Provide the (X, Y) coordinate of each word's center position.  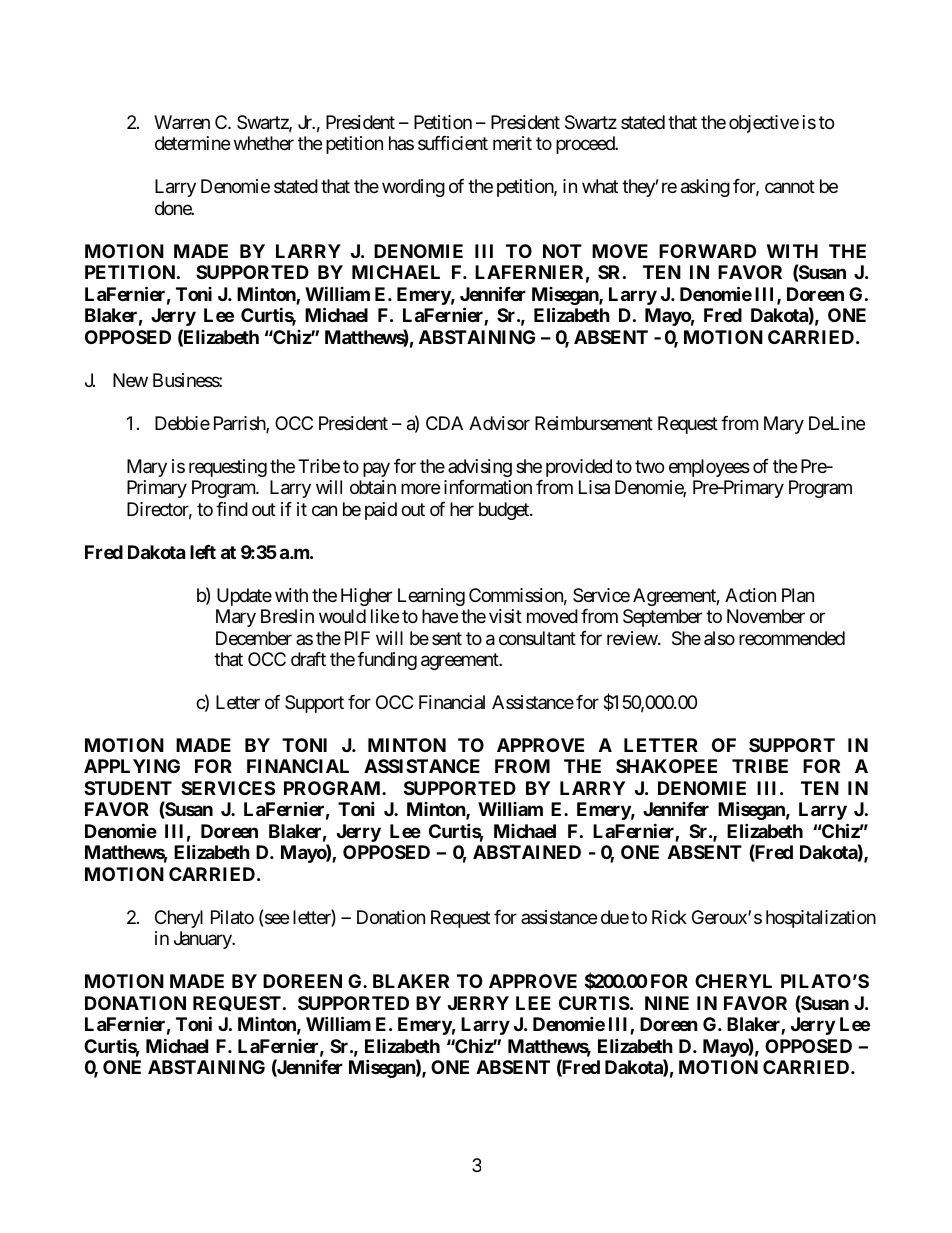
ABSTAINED (527, 852)
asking (705, 188)
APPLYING (132, 766)
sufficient (453, 143)
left (203, 552)
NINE (667, 1003)
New (130, 380)
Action (750, 595)
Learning (431, 597)
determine (192, 143)
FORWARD (707, 251)
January (203, 940)
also (719, 638)
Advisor (499, 423)
